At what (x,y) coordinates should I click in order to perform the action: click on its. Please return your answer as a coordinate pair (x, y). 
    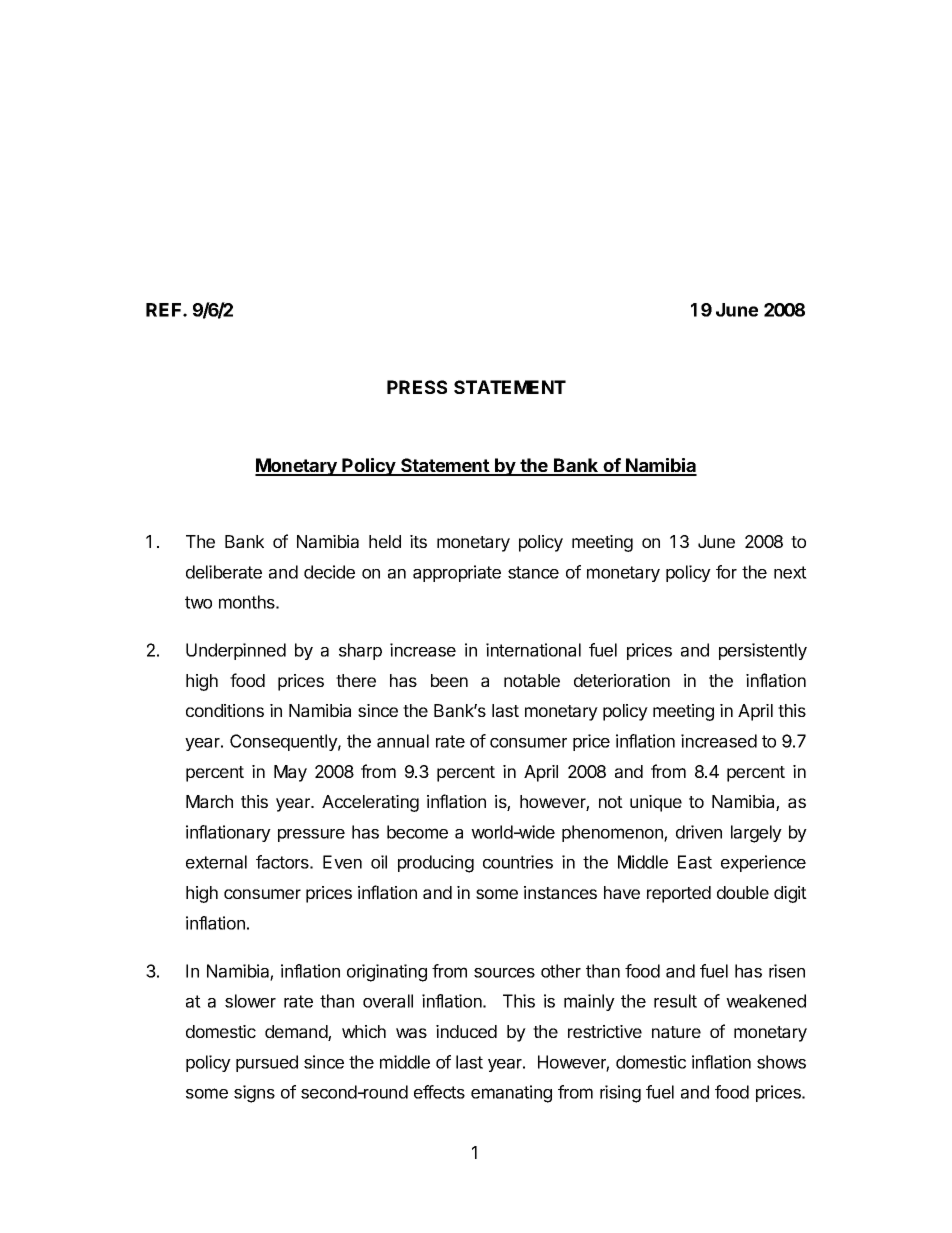
    Looking at the image, I should click on (418, 541).
